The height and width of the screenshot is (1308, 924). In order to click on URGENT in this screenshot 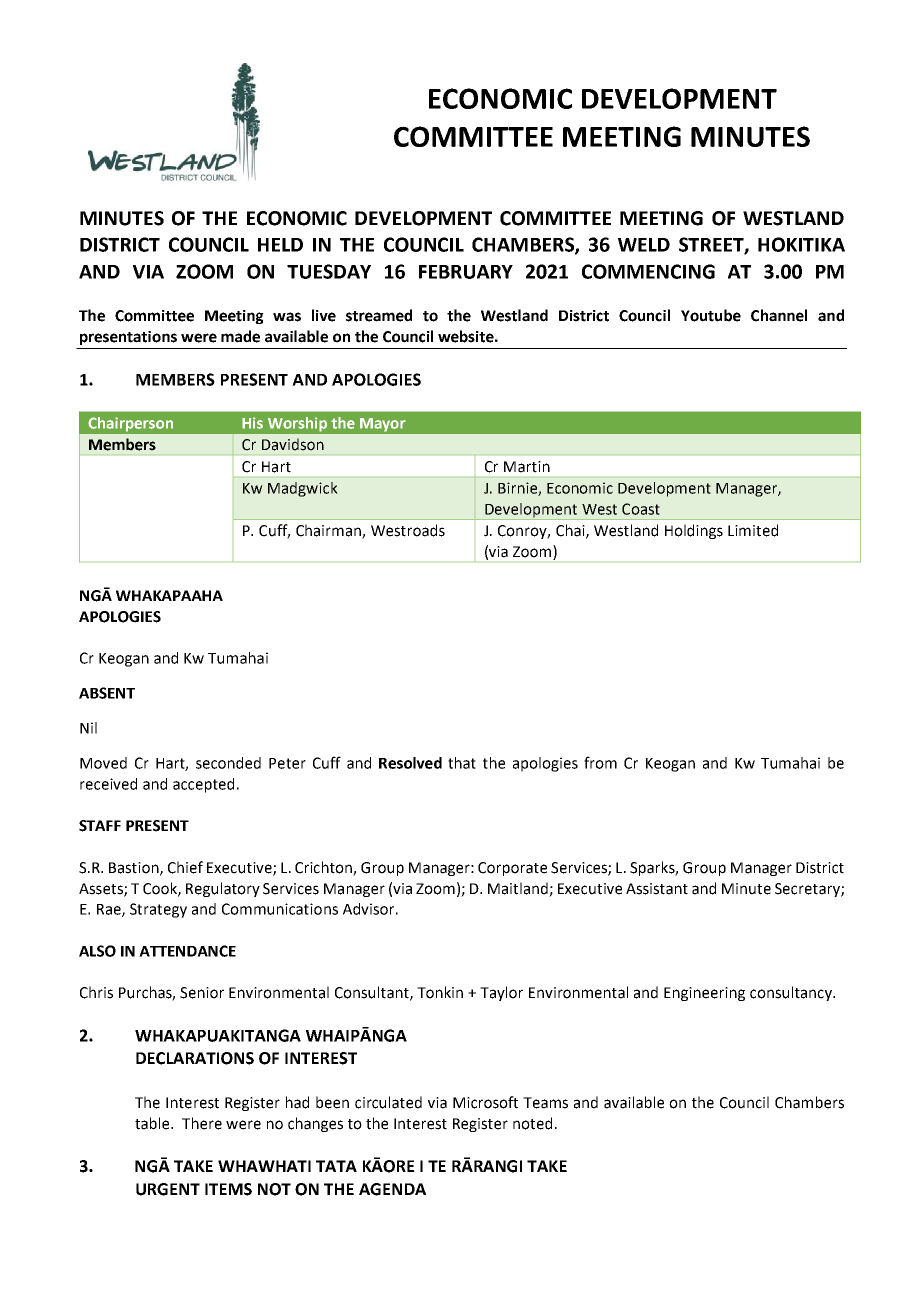, I will do `click(168, 1189)`.
